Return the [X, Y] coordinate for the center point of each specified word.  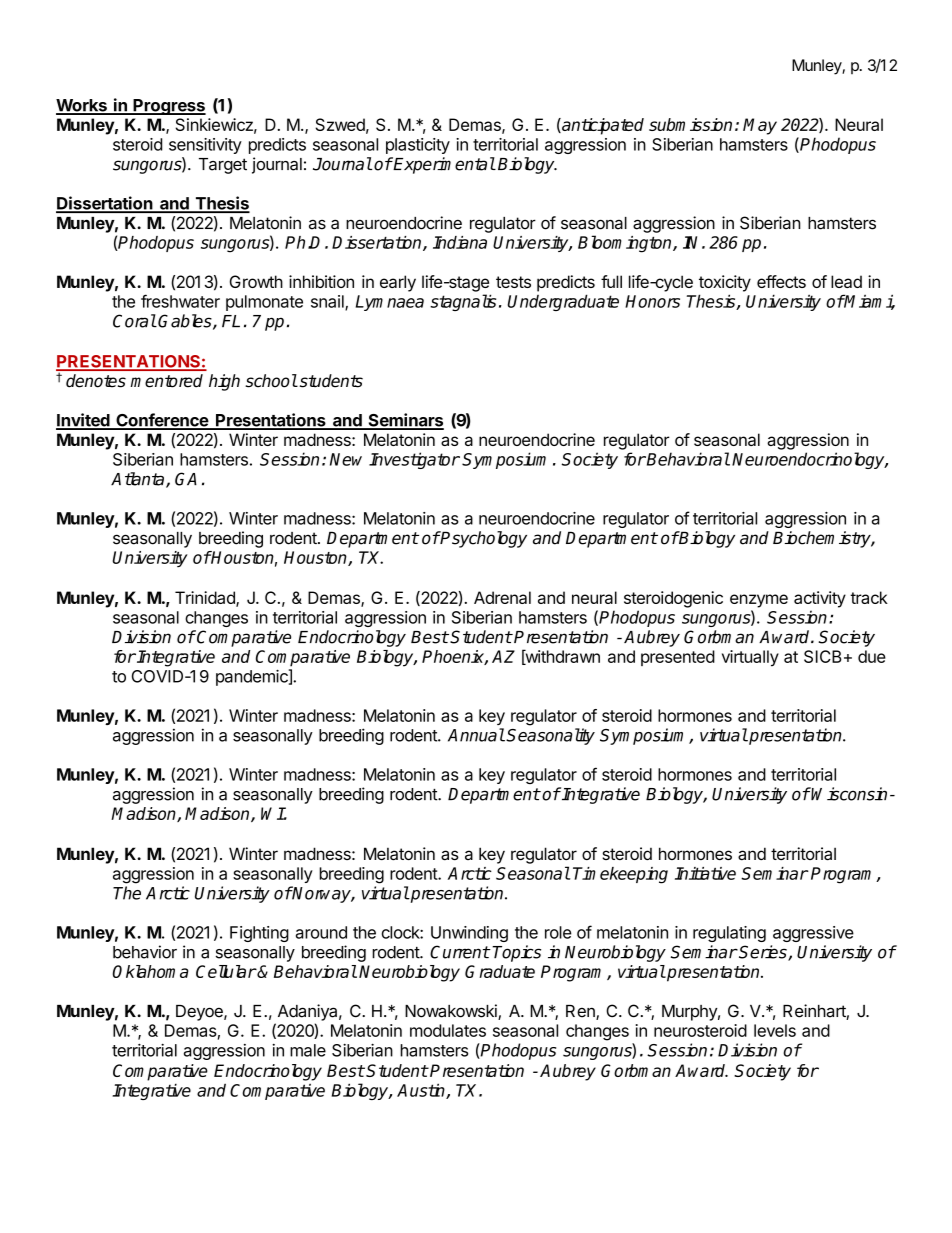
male [308, 1050]
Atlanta [139, 480]
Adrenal [502, 597]
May [760, 126]
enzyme [759, 601]
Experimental [443, 165]
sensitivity [205, 146]
